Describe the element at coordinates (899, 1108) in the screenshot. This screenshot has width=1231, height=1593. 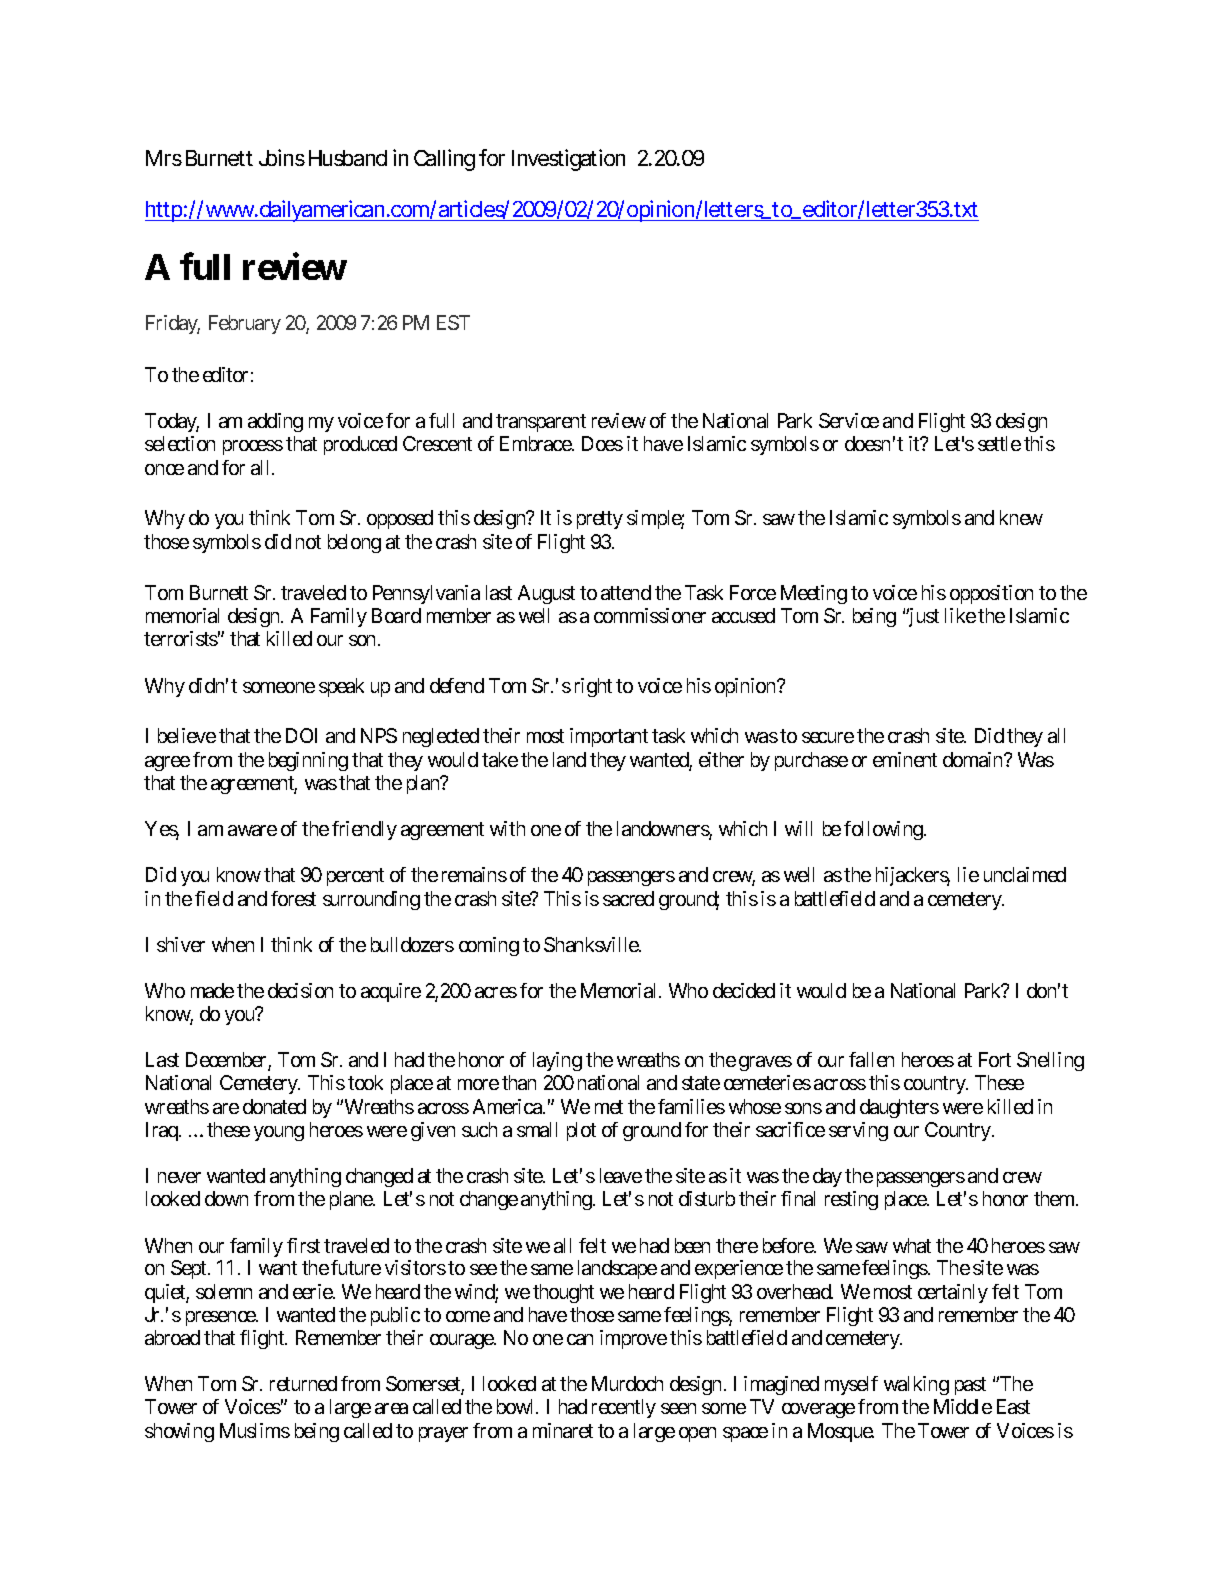
I see `daughters` at that location.
